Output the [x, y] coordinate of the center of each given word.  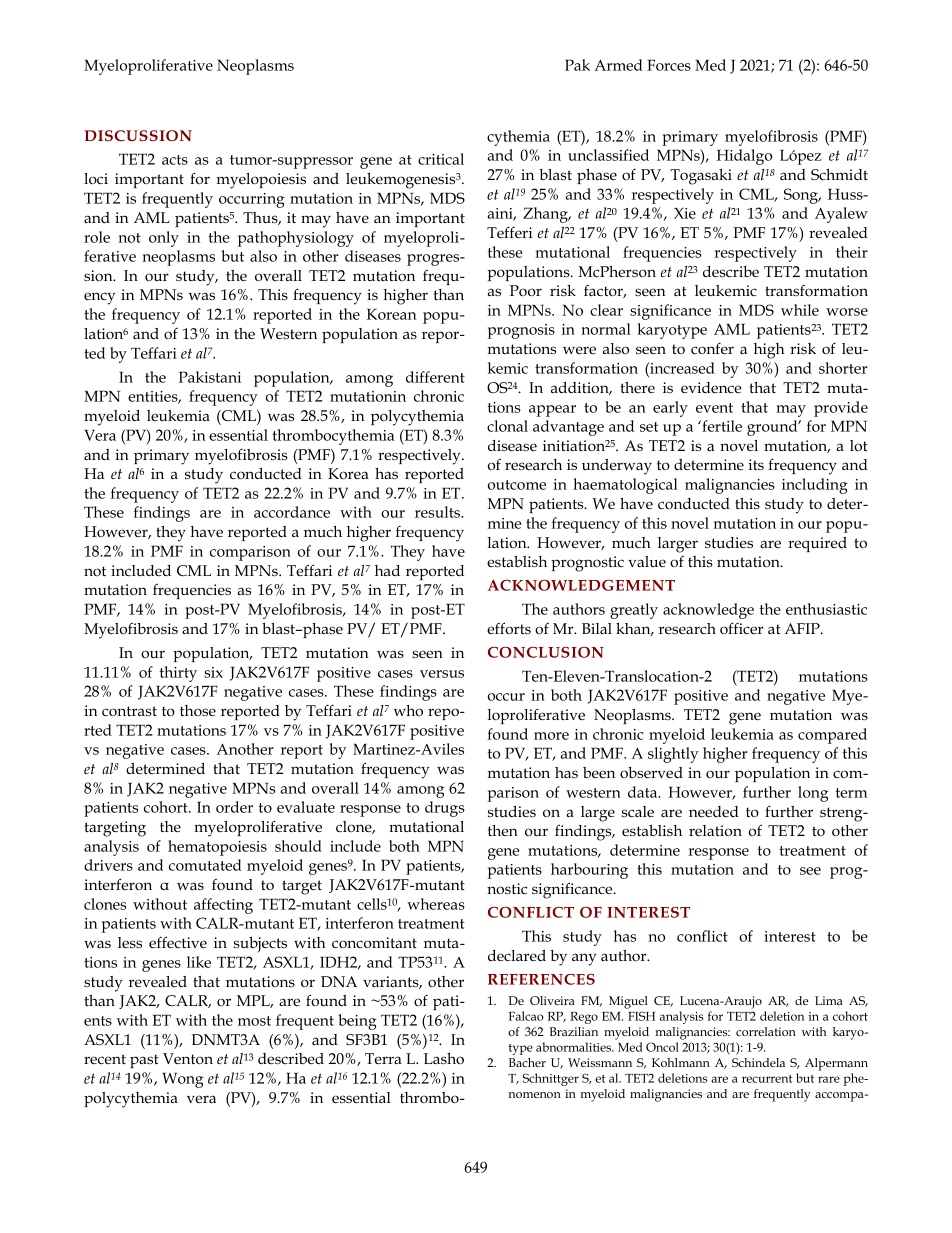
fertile [721, 426]
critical [441, 159]
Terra [383, 1058]
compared [832, 736]
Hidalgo [744, 157]
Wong [182, 1080]
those [198, 710]
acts [175, 160]
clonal [507, 426]
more [551, 736]
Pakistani [209, 377]
